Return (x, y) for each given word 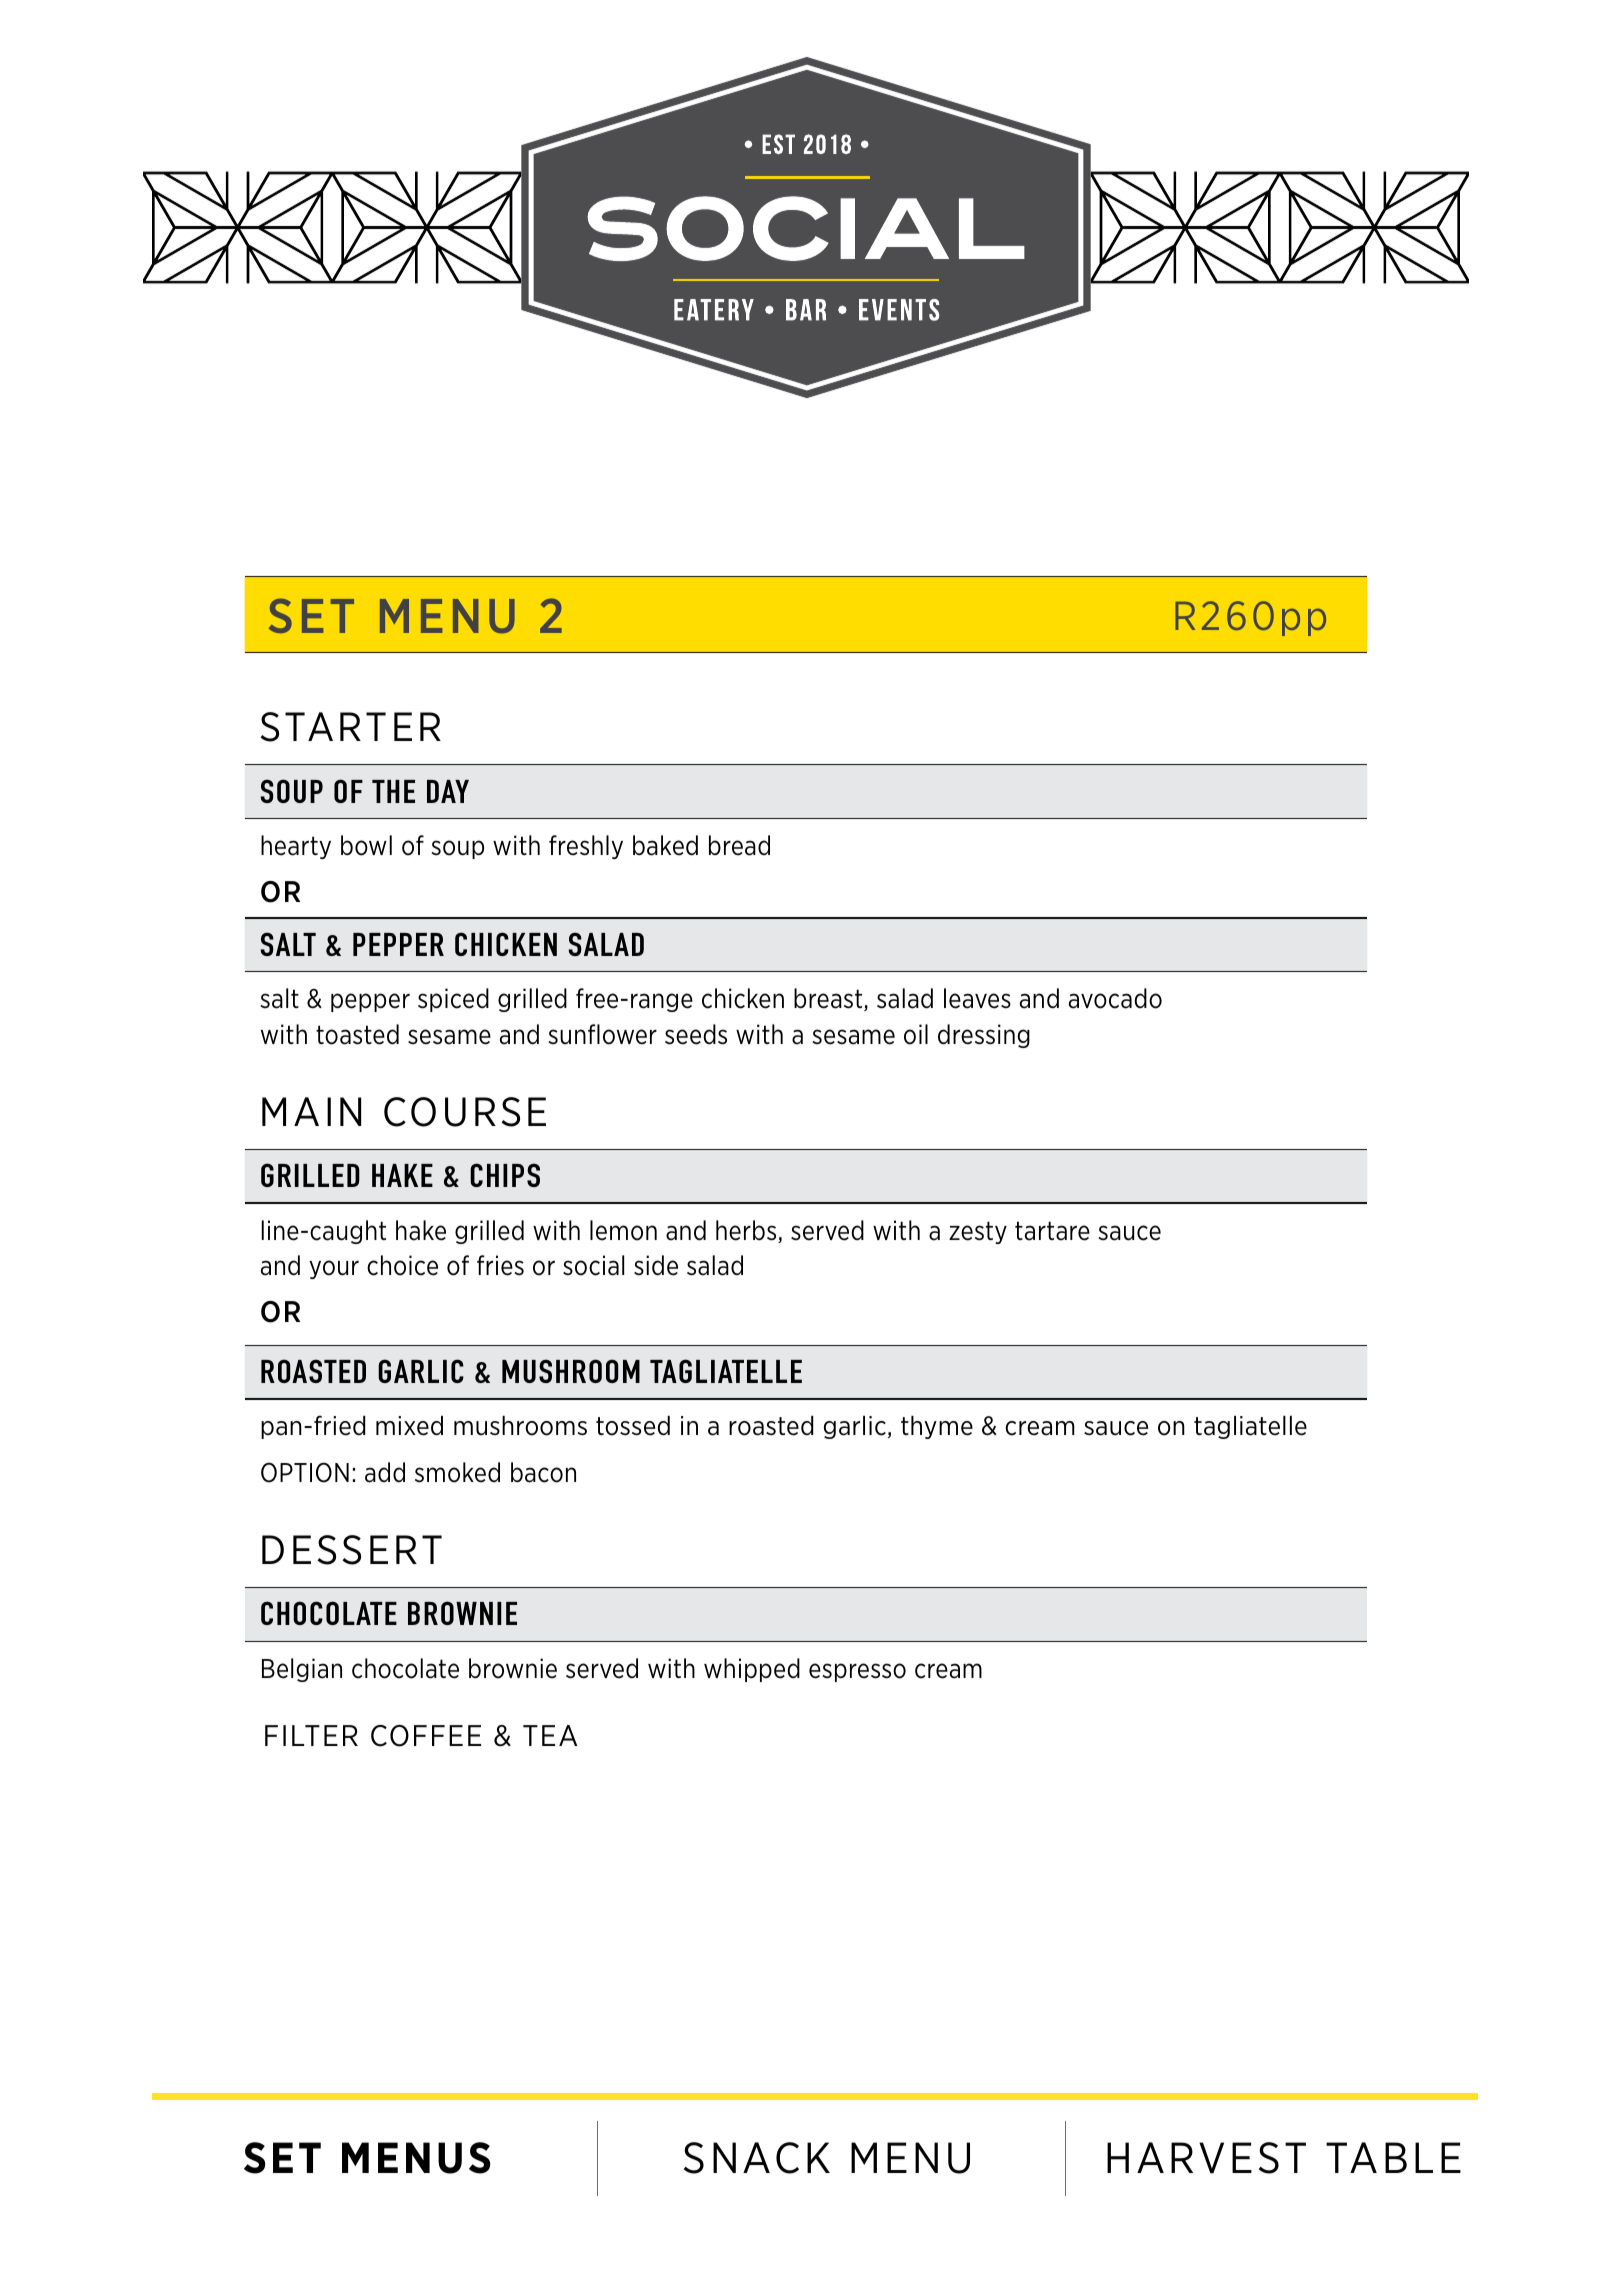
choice (402, 1265)
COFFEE (426, 1736)
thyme (937, 1427)
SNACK (757, 2158)
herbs (747, 1231)
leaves (977, 998)
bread (739, 845)
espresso (857, 1672)
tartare (1052, 1231)
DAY (448, 791)
